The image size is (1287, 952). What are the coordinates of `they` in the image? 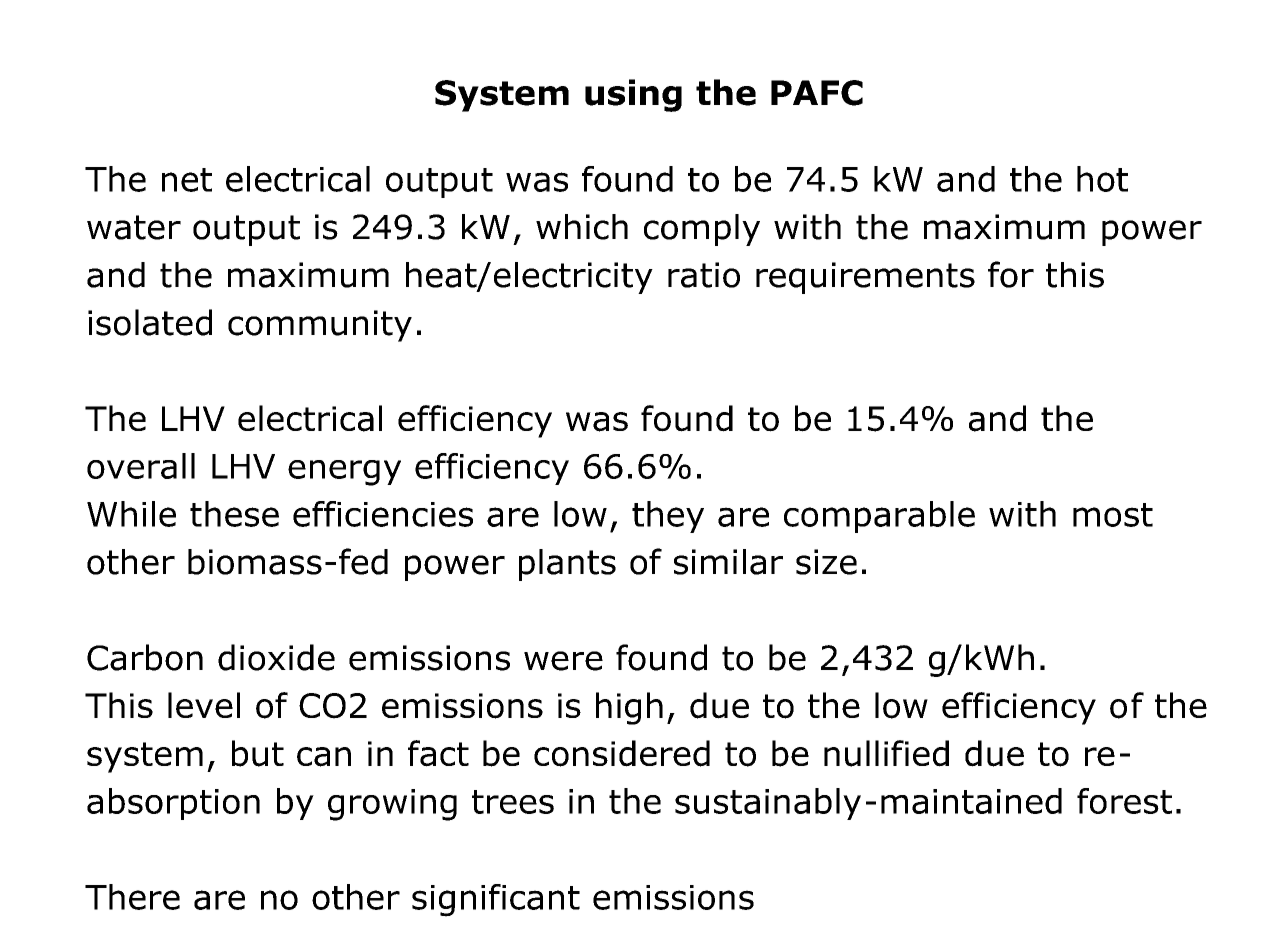 It's located at (668, 517).
